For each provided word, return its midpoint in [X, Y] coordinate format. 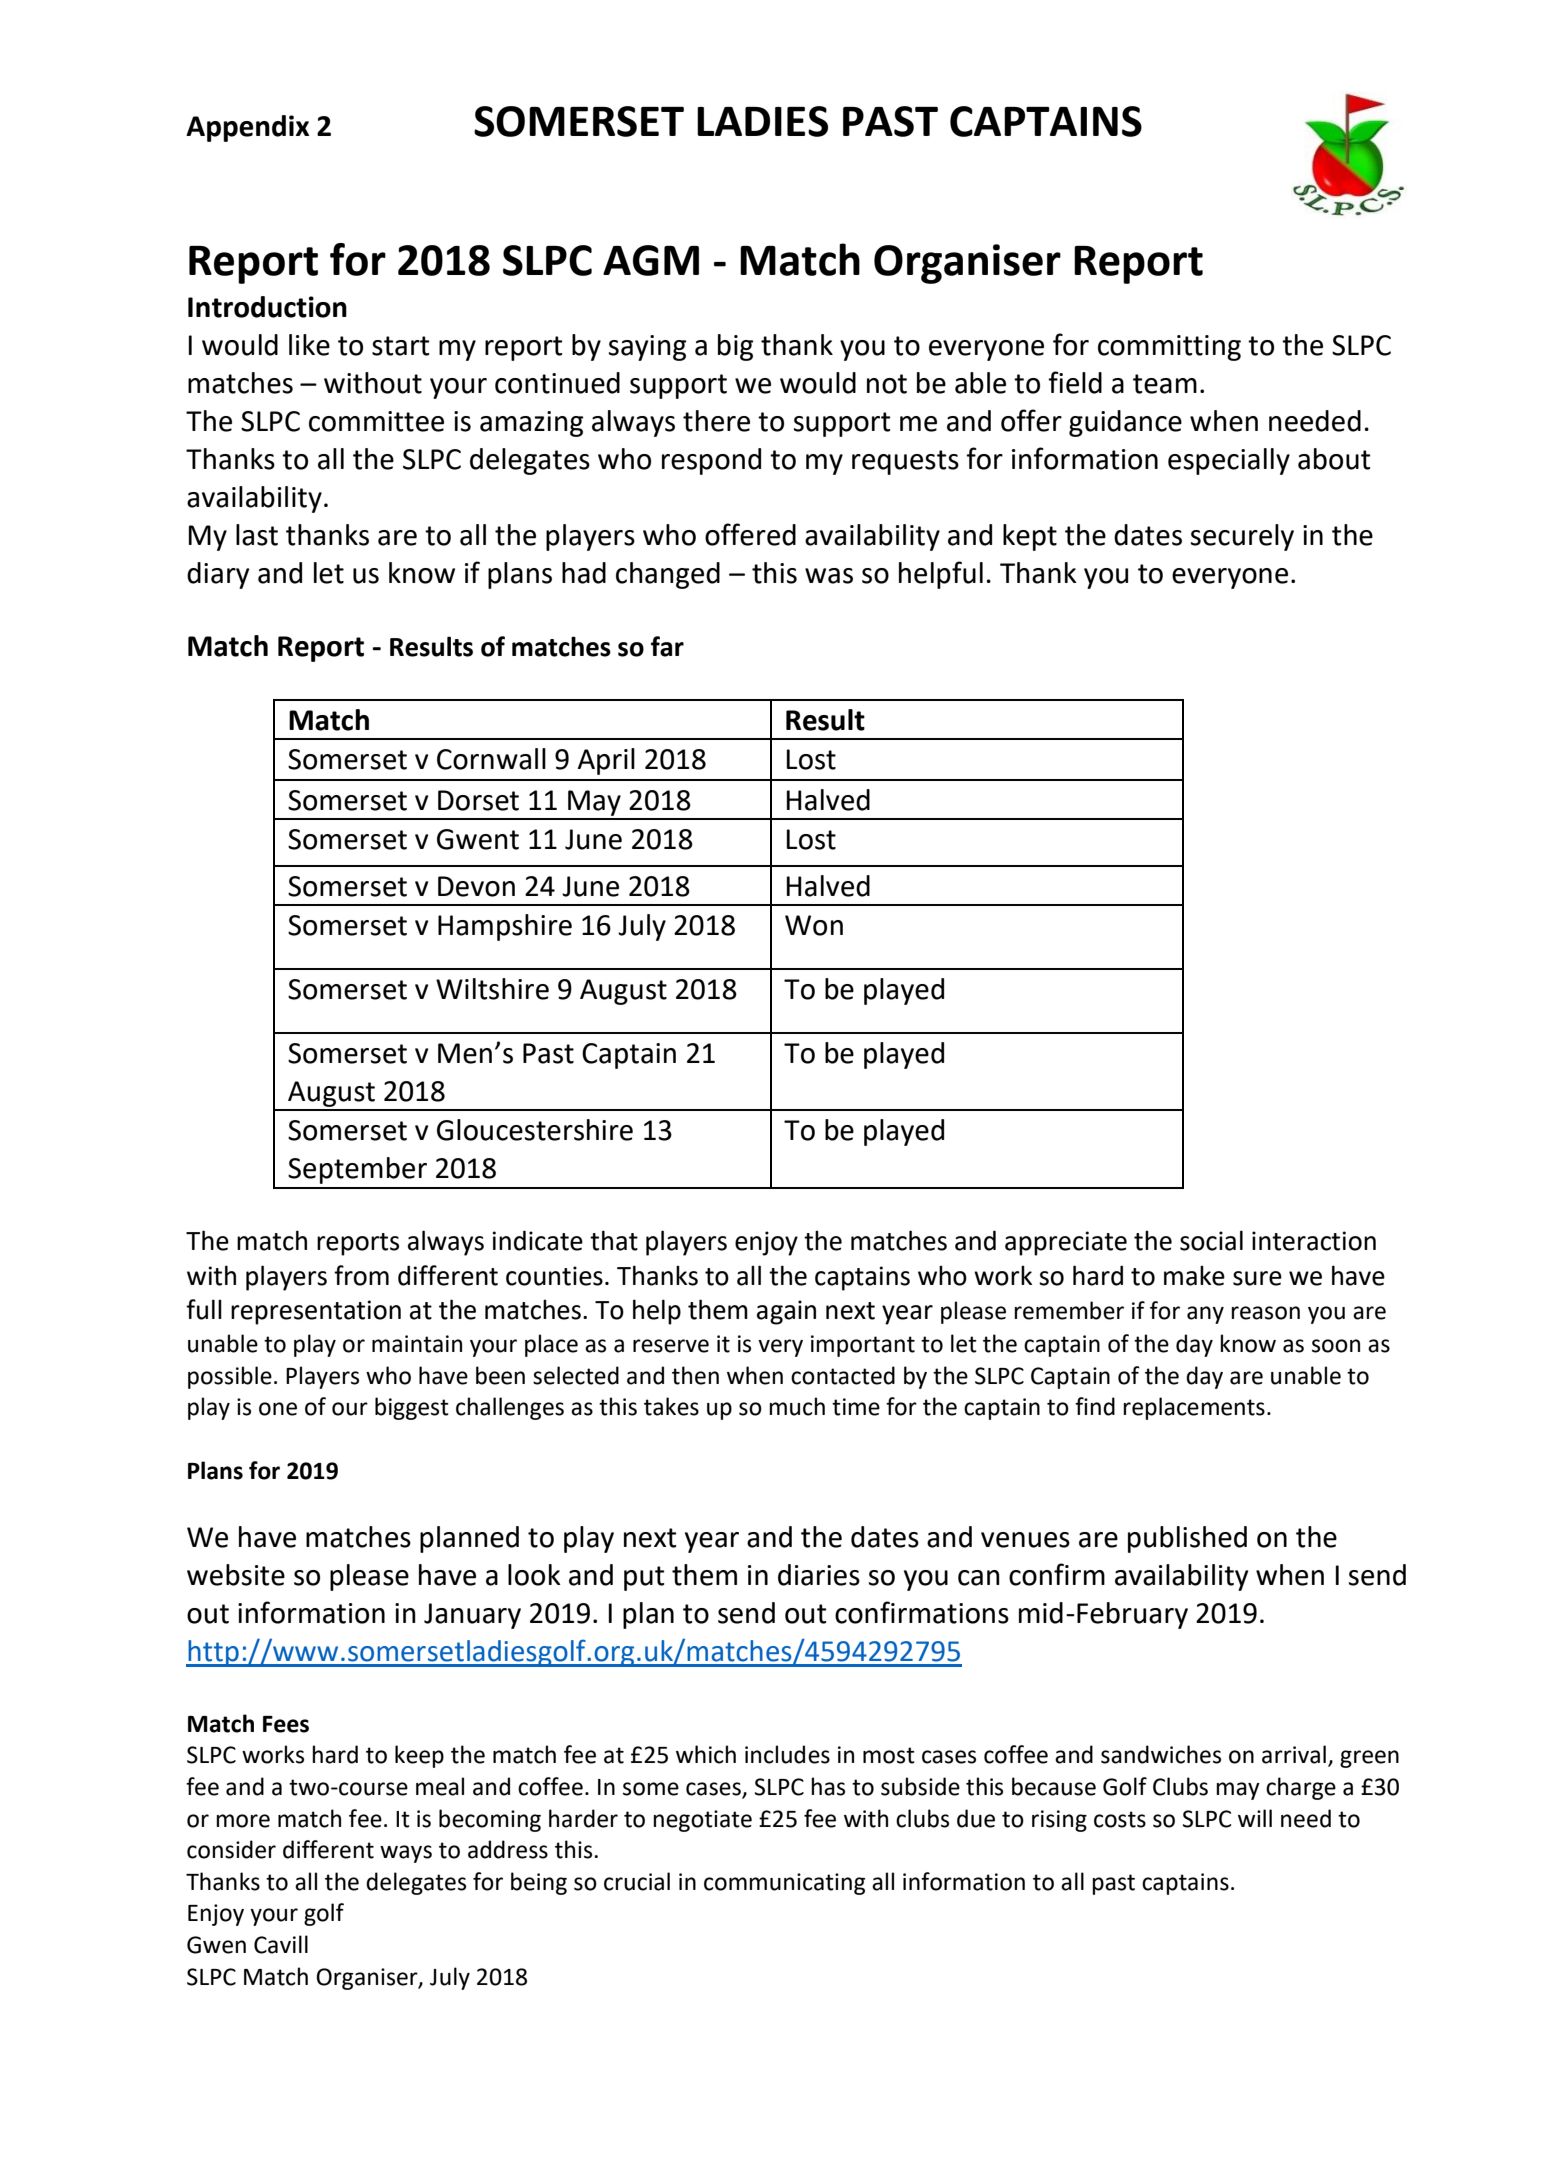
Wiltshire [492, 989]
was [829, 576]
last [257, 535]
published [1187, 1539]
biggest [412, 1408]
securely [1242, 537]
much [797, 1406]
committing [1169, 348]
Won [814, 925]
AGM [651, 260]
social [1211, 1240]
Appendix [247, 128]
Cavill [281, 1944]
